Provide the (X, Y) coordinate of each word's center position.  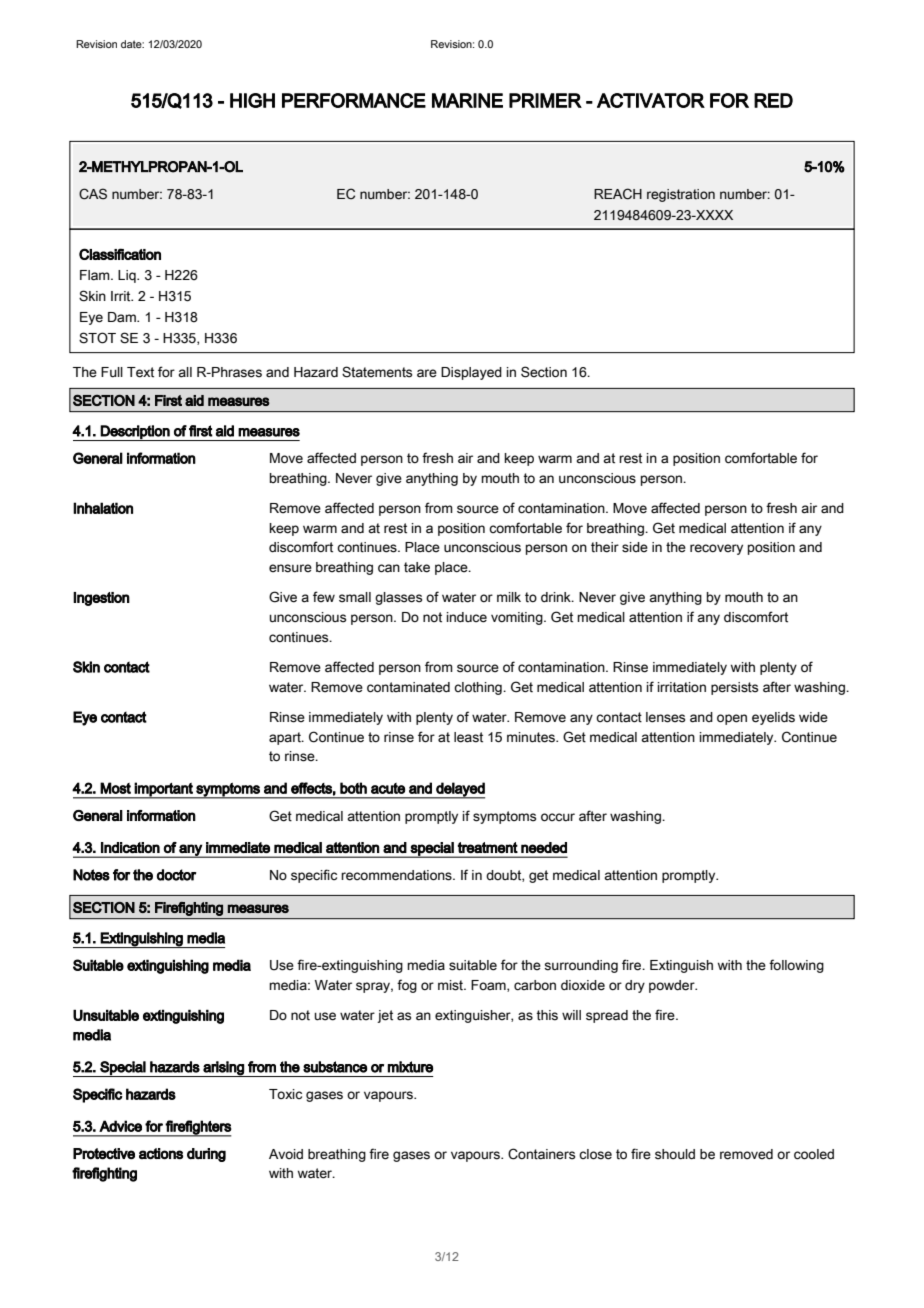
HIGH (252, 100)
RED (773, 100)
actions (161, 1154)
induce (467, 617)
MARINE (467, 100)
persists (734, 688)
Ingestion (101, 599)
